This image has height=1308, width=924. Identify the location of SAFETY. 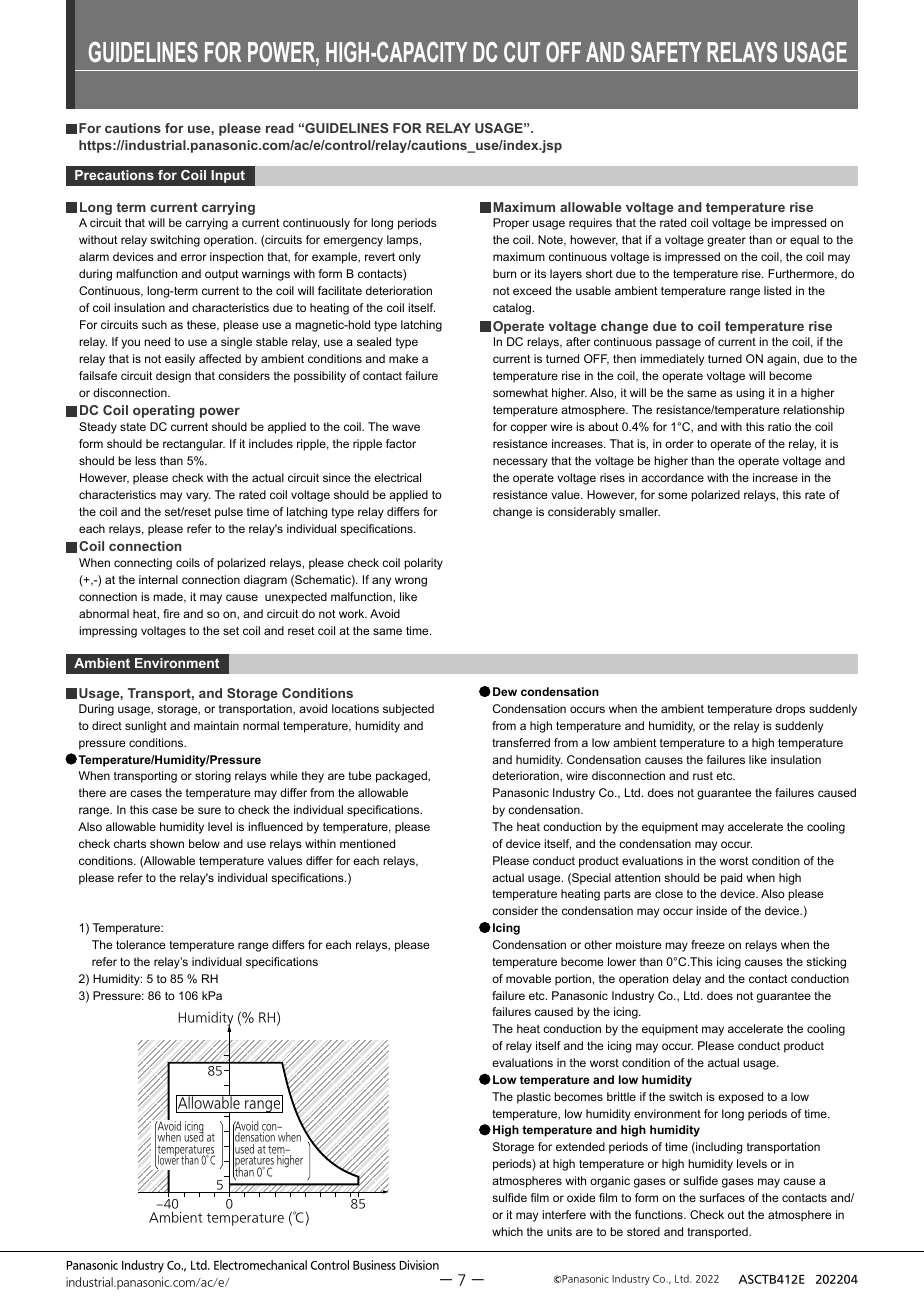
(666, 52).
